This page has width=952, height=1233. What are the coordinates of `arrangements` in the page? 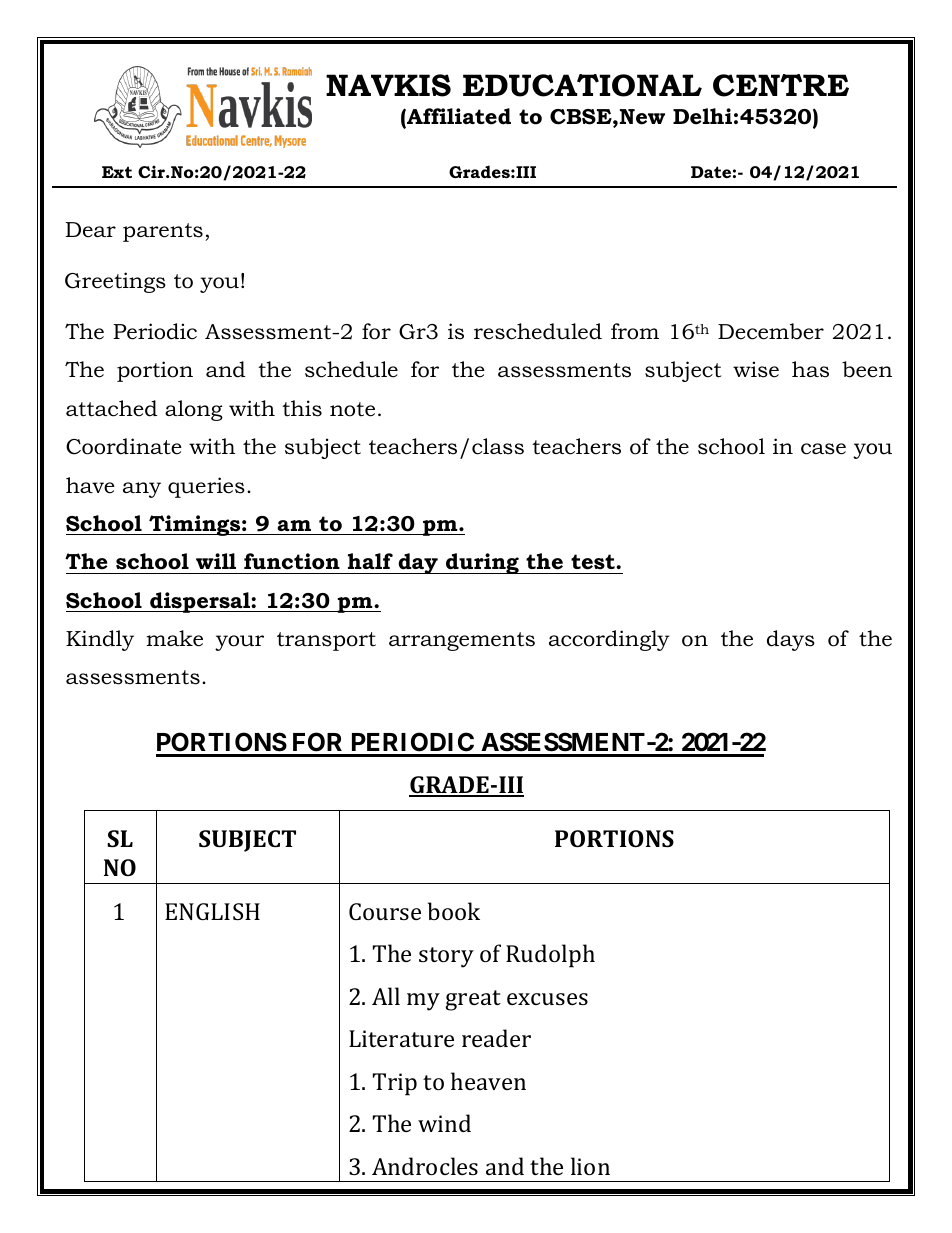 It's located at (462, 641).
